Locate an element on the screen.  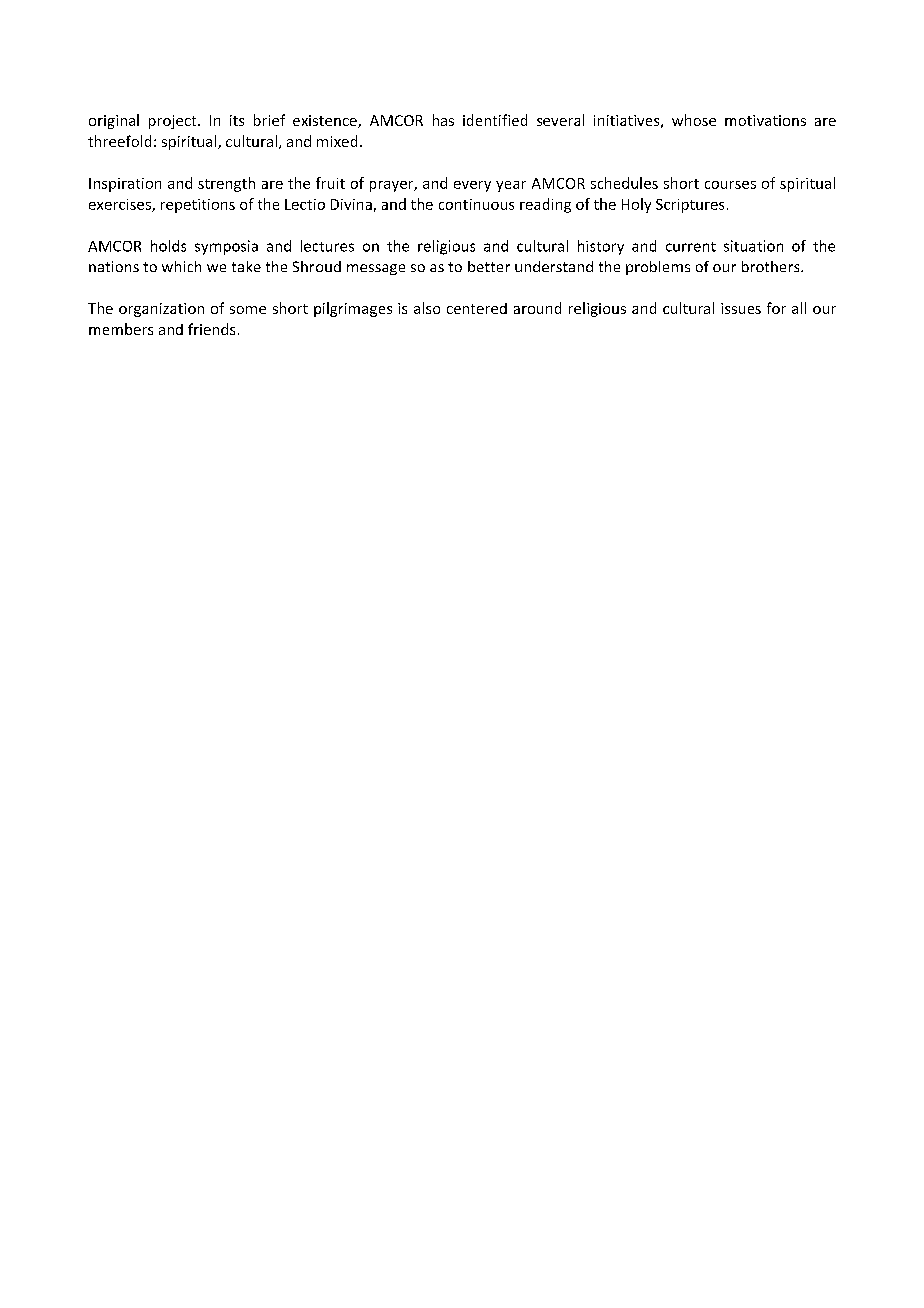
strength is located at coordinates (226, 184).
